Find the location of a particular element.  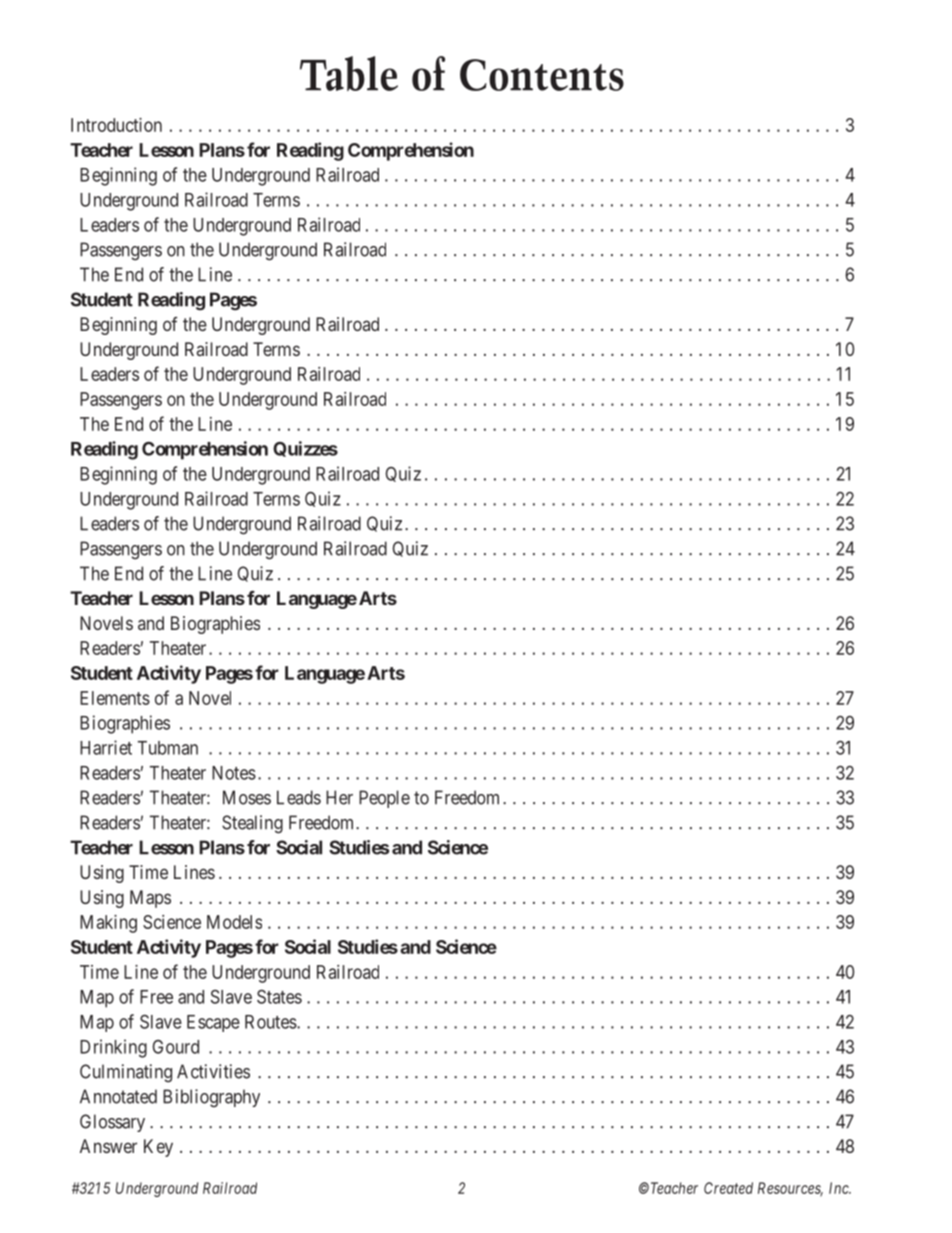

Introduction is located at coordinates (116, 125).
